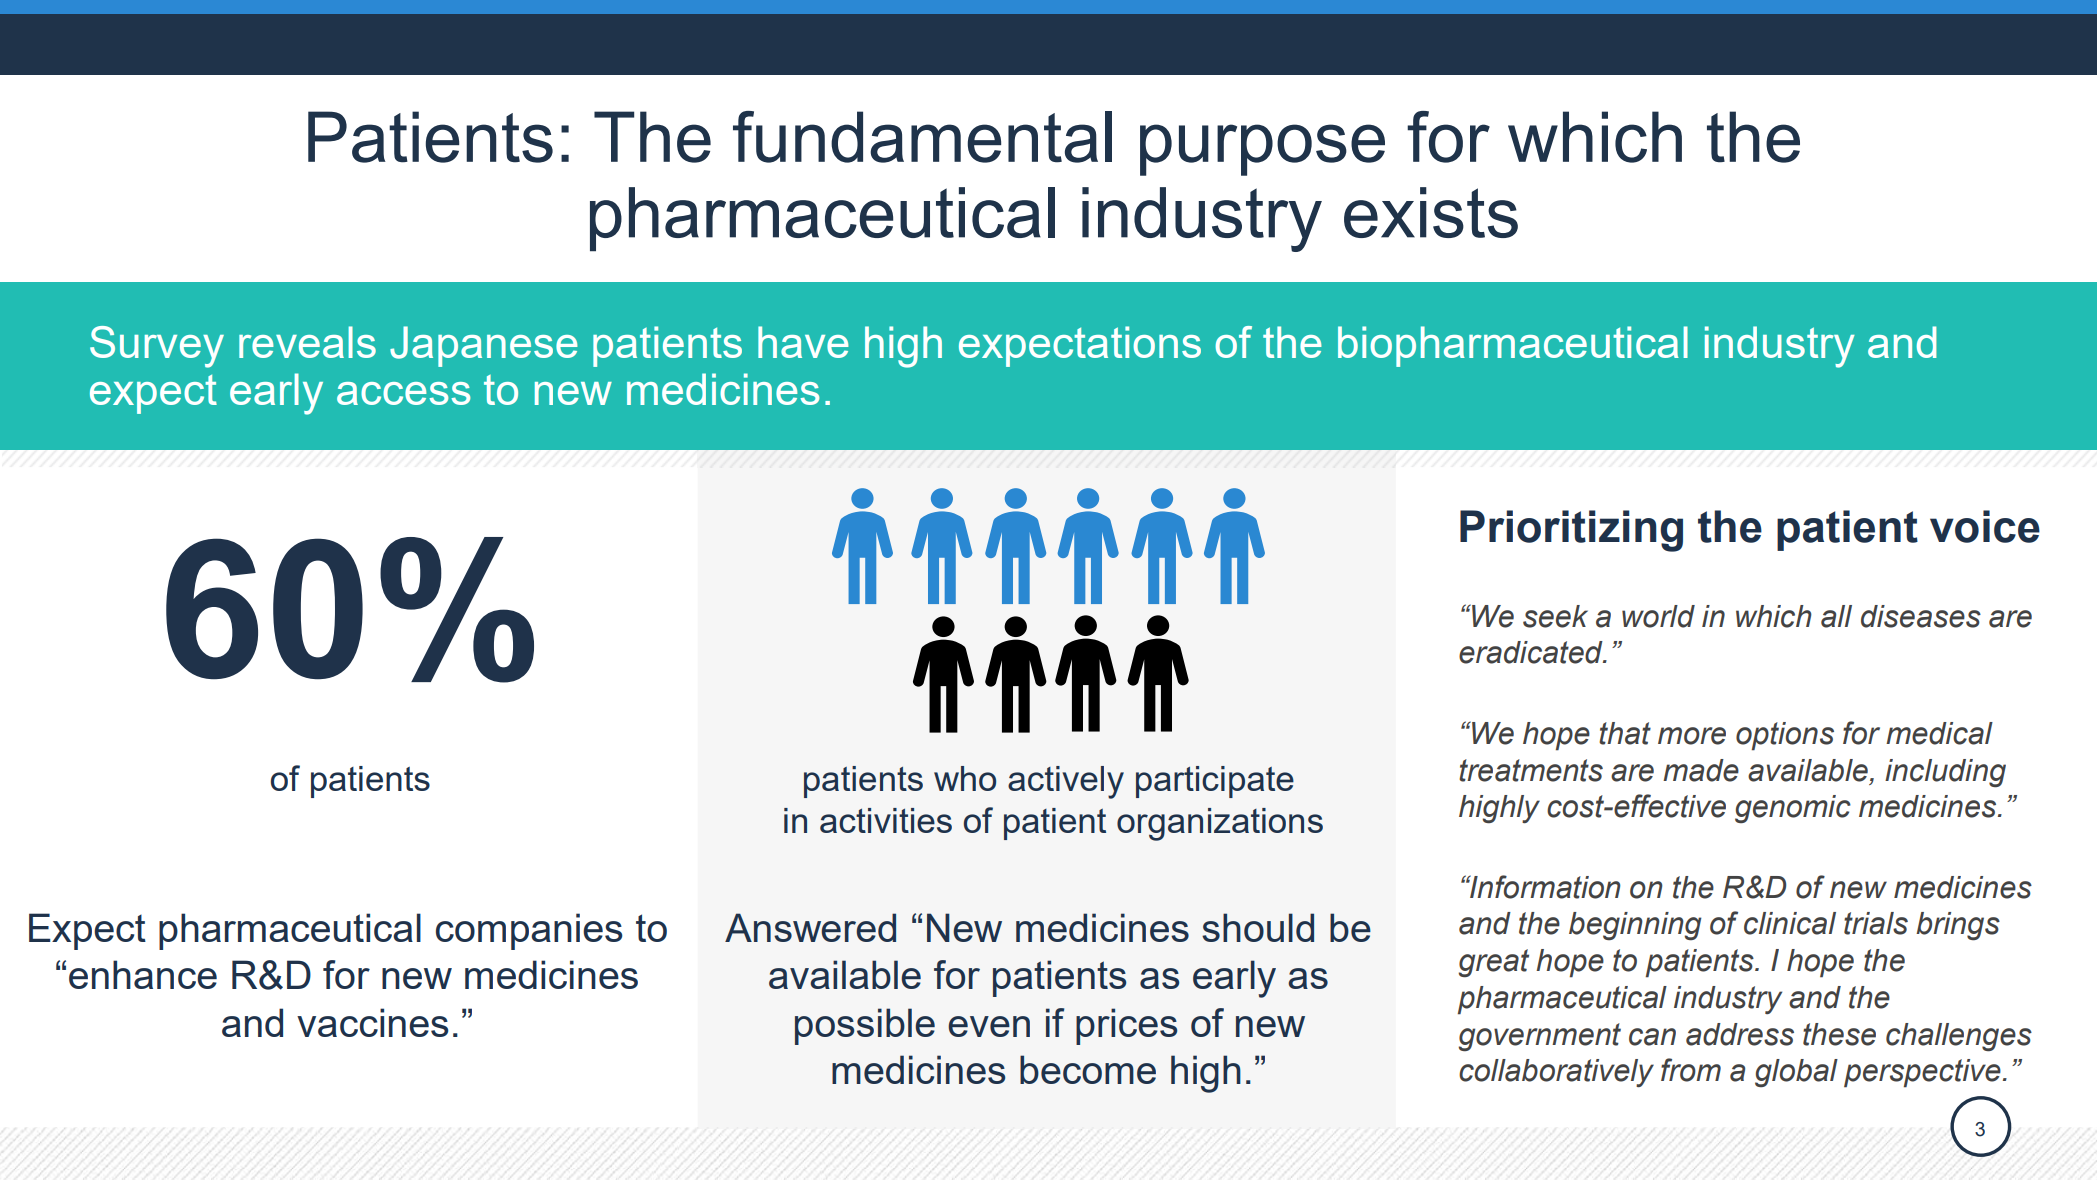 This screenshot has height=1180, width=2097. Describe the element at coordinates (922, 137) in the screenshot. I see `fundamental` at that location.
